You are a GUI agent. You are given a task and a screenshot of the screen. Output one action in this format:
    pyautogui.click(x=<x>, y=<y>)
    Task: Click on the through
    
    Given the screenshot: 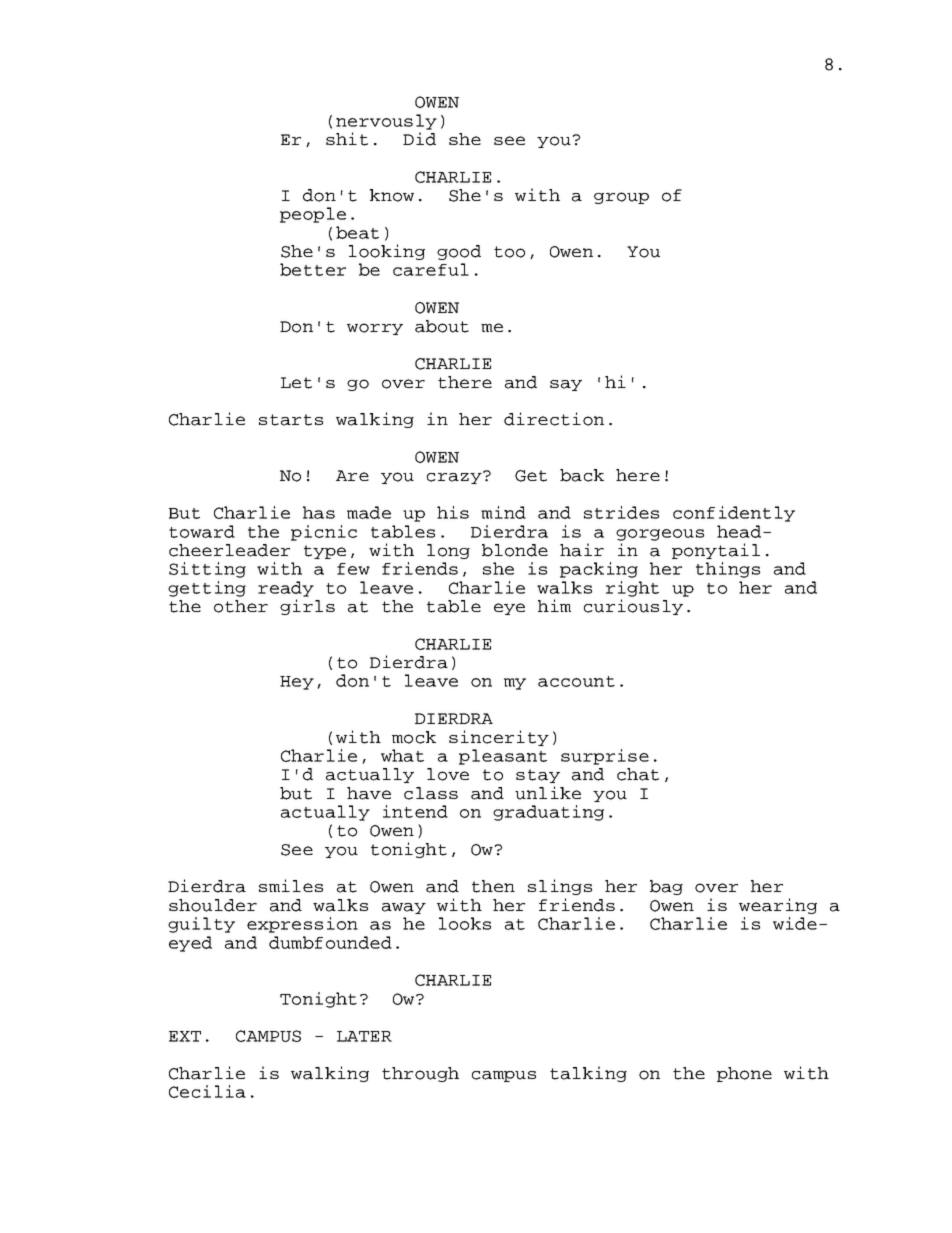 What is the action you would take?
    pyautogui.click(x=420, y=1074)
